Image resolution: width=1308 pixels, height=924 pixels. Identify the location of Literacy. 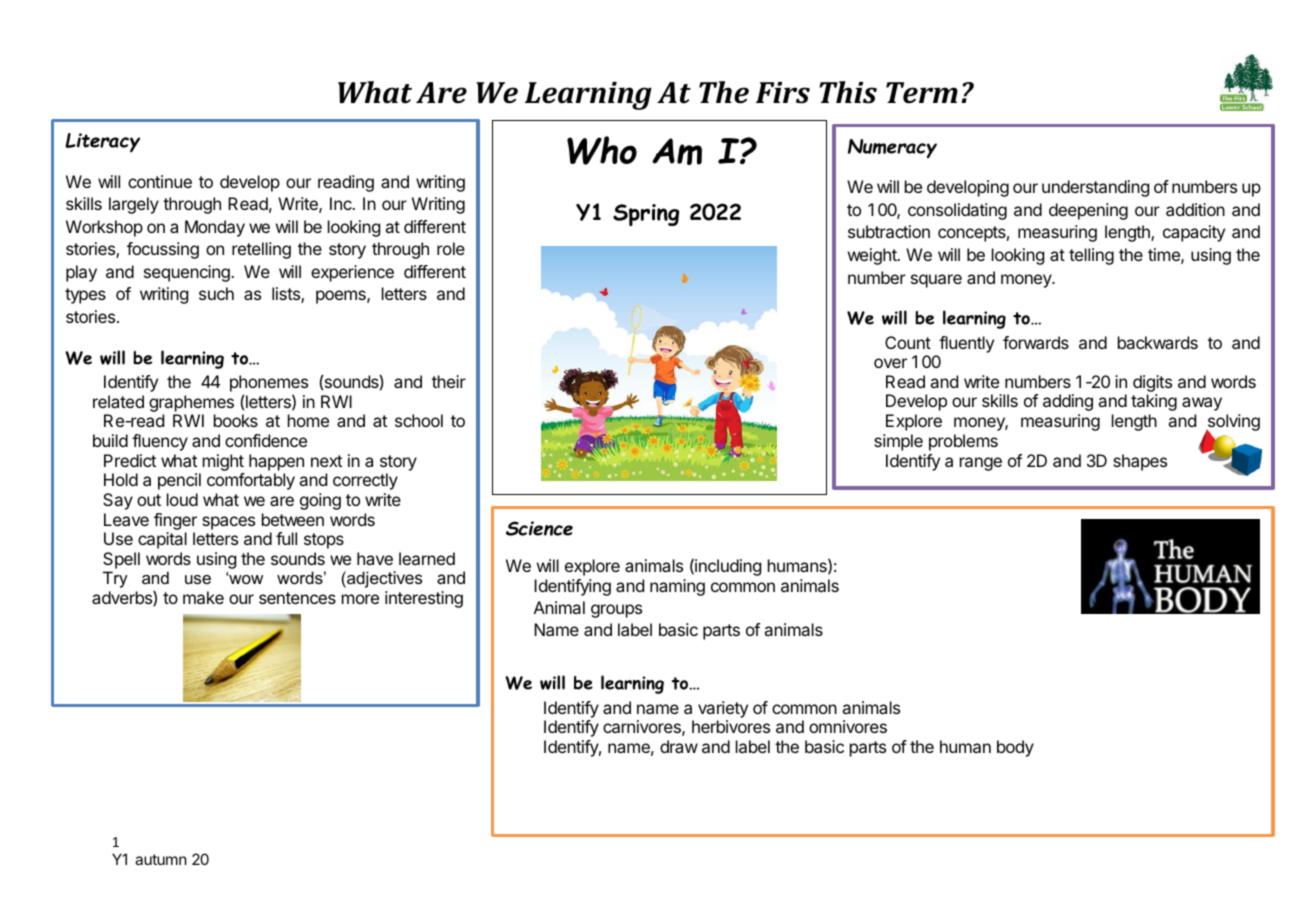
(102, 143).
